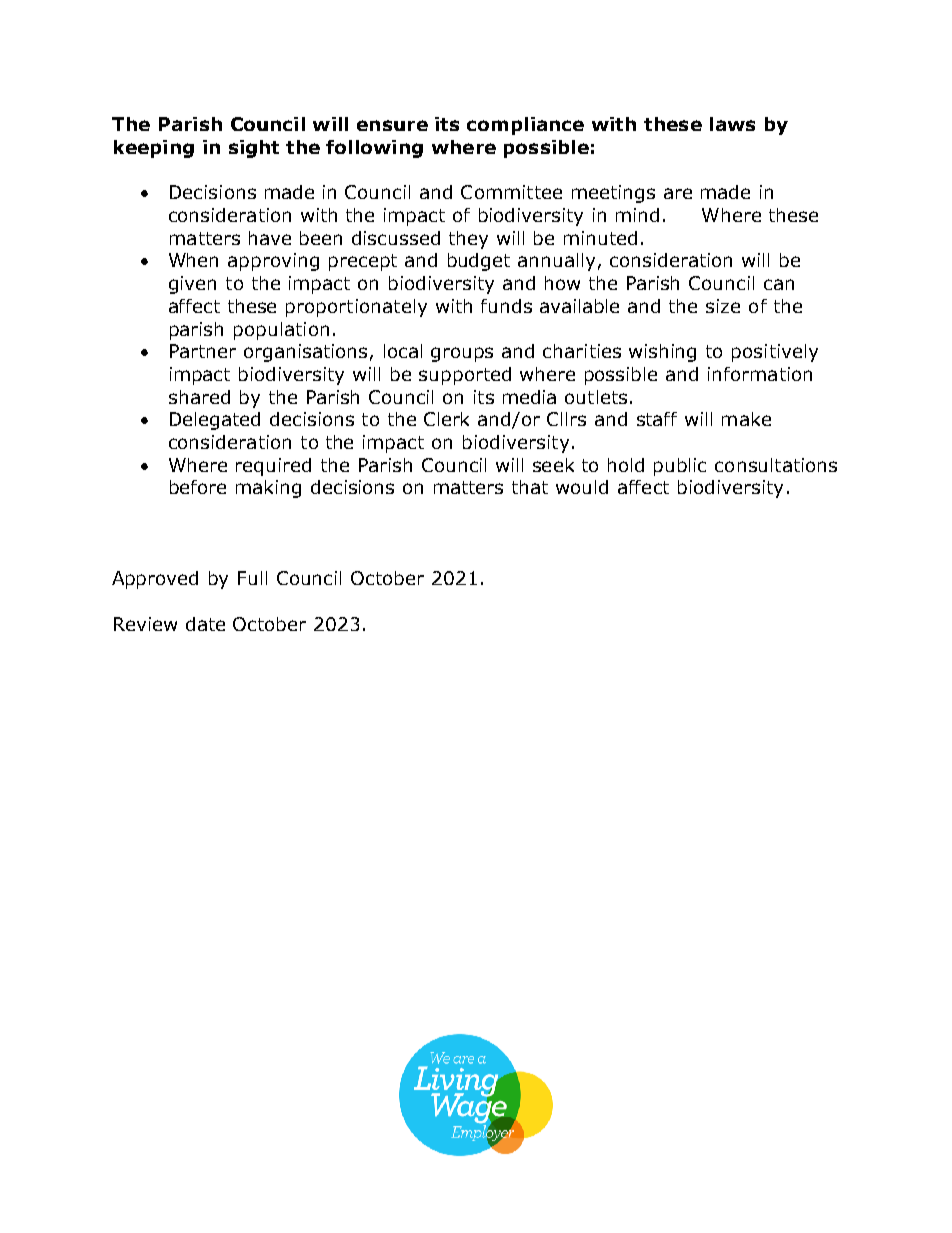 This page has width=952, height=1233. Describe the element at coordinates (479, 262) in the page. I see `budget` at that location.
